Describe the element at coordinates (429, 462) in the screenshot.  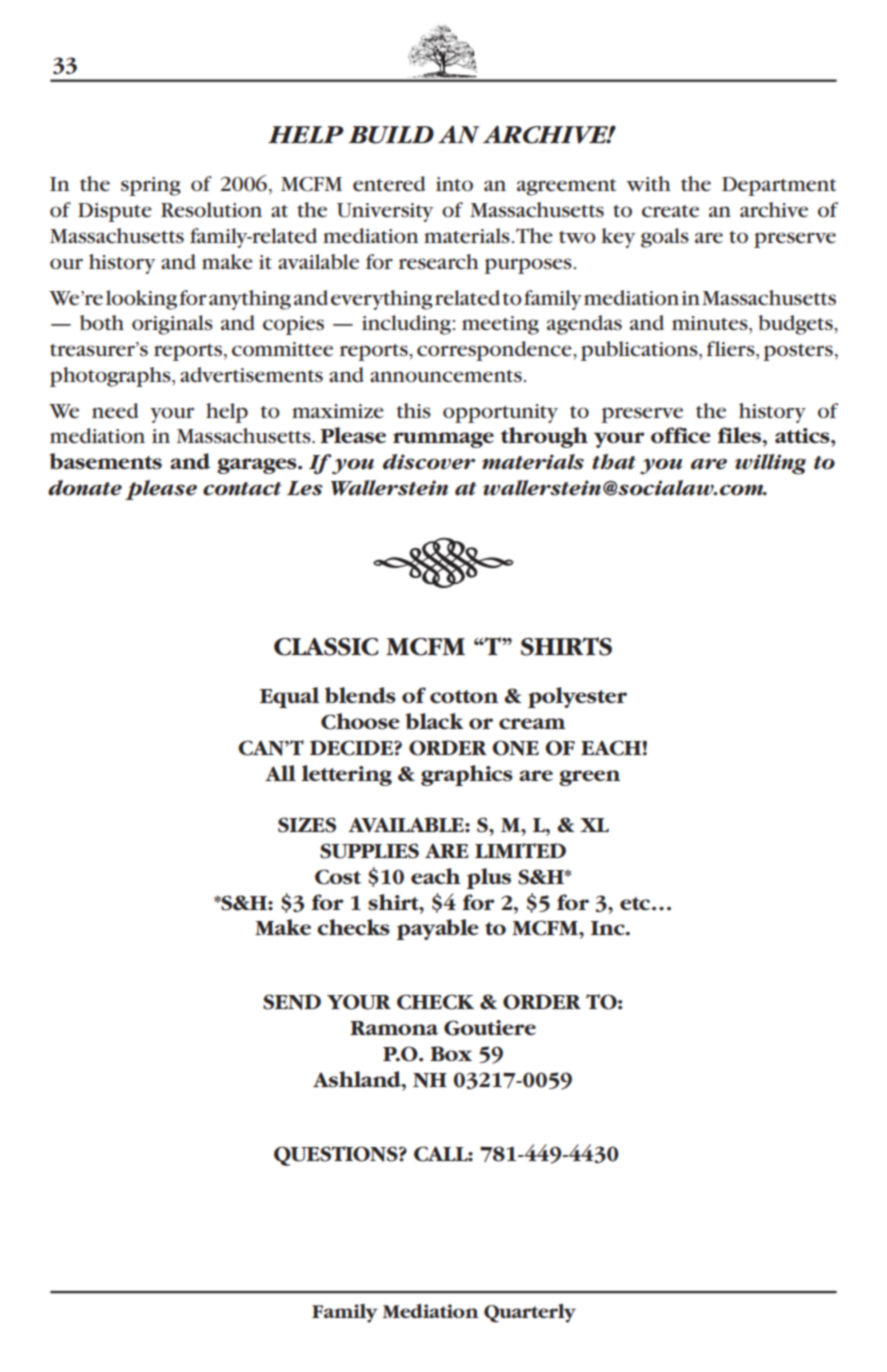
I see `discover` at that location.
